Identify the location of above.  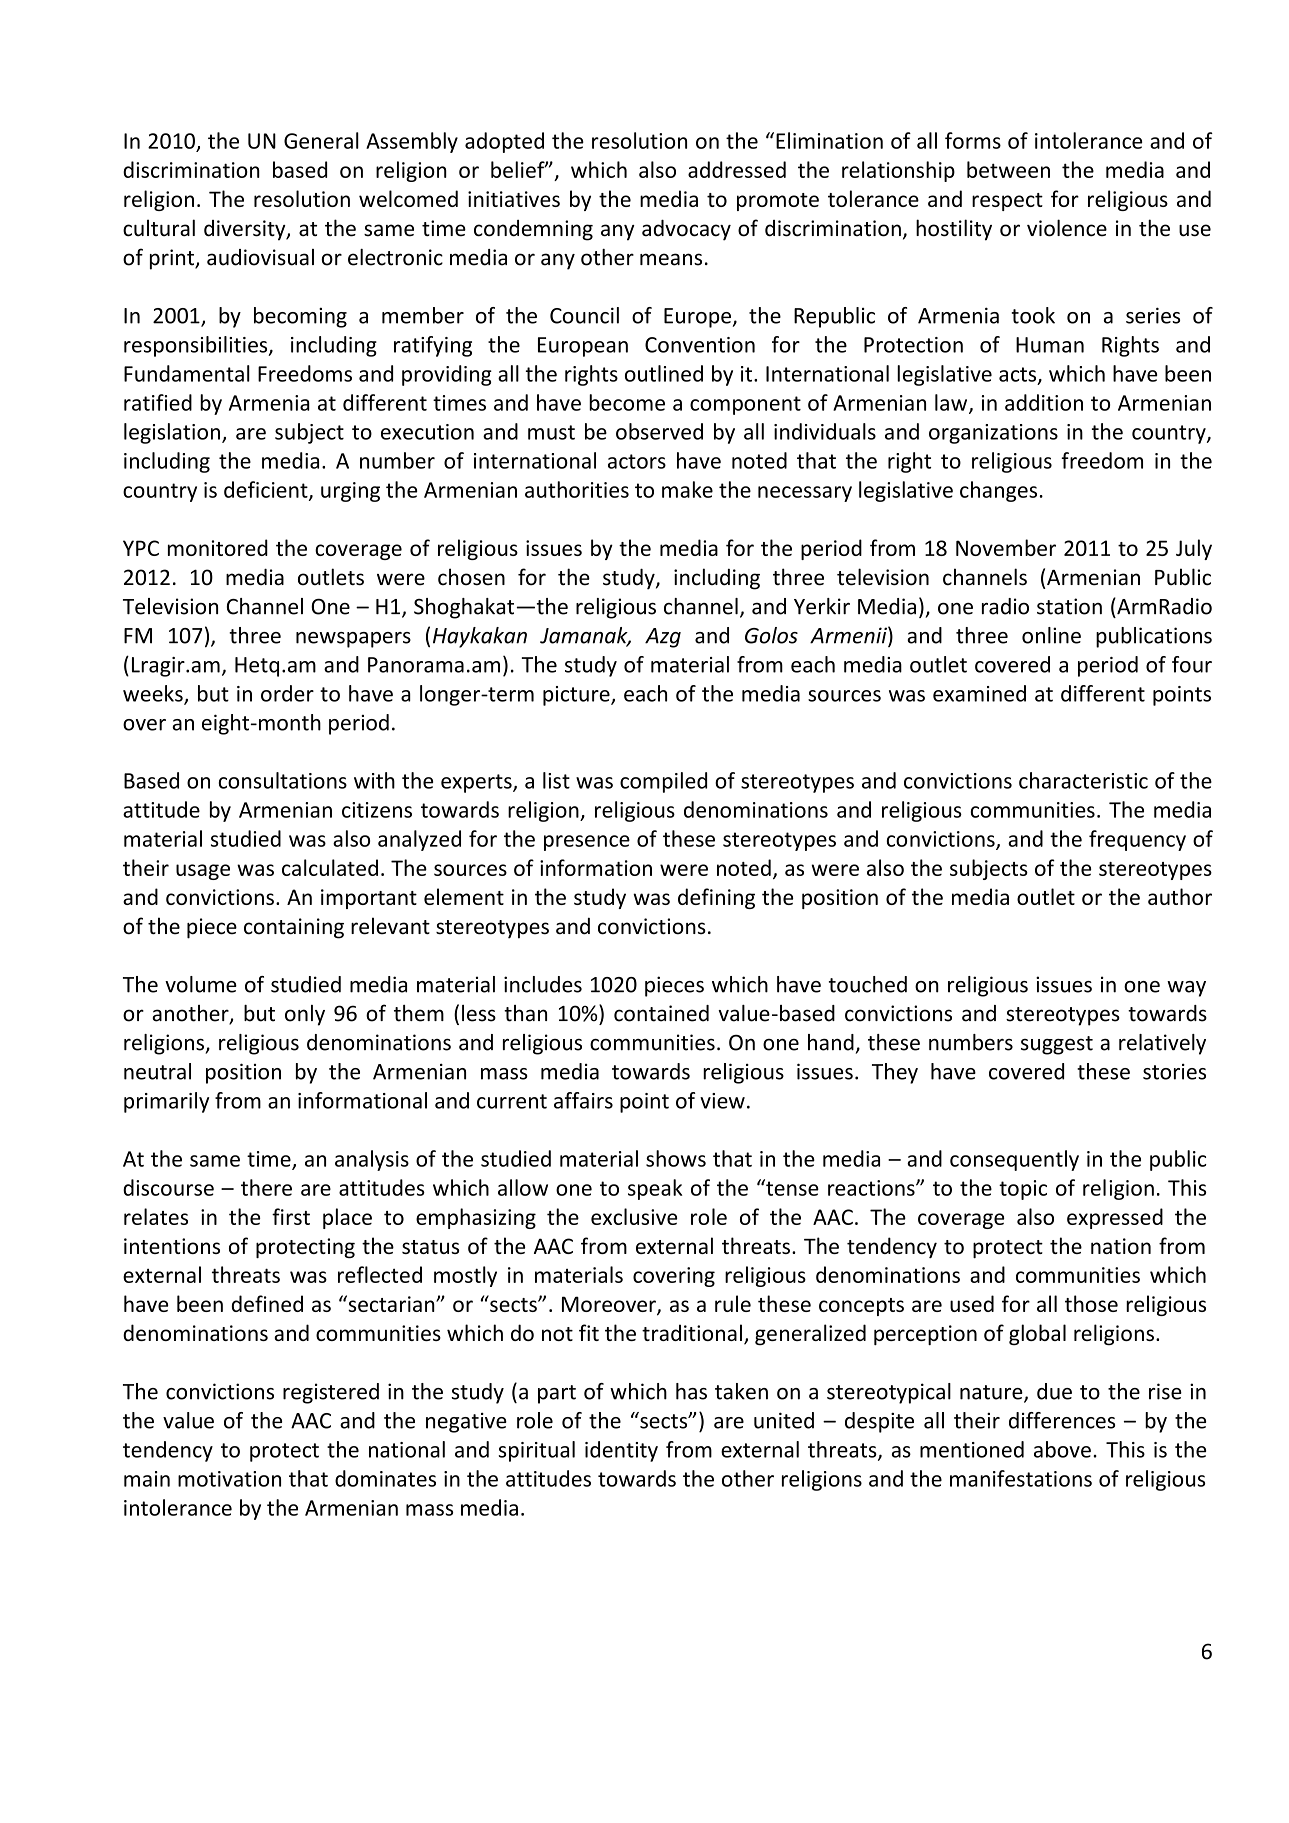
(1062, 1449).
